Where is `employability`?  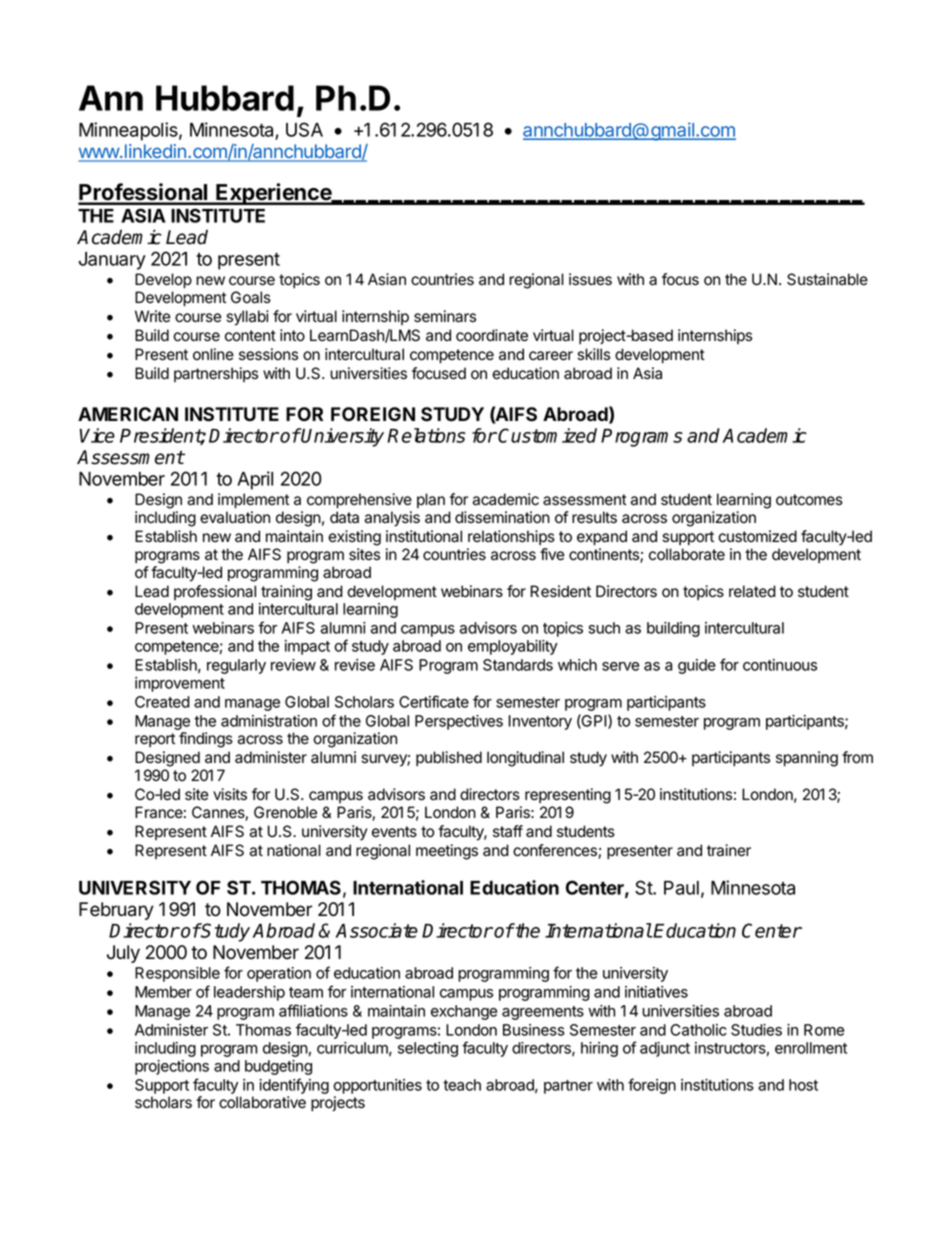
employability is located at coordinates (513, 647).
